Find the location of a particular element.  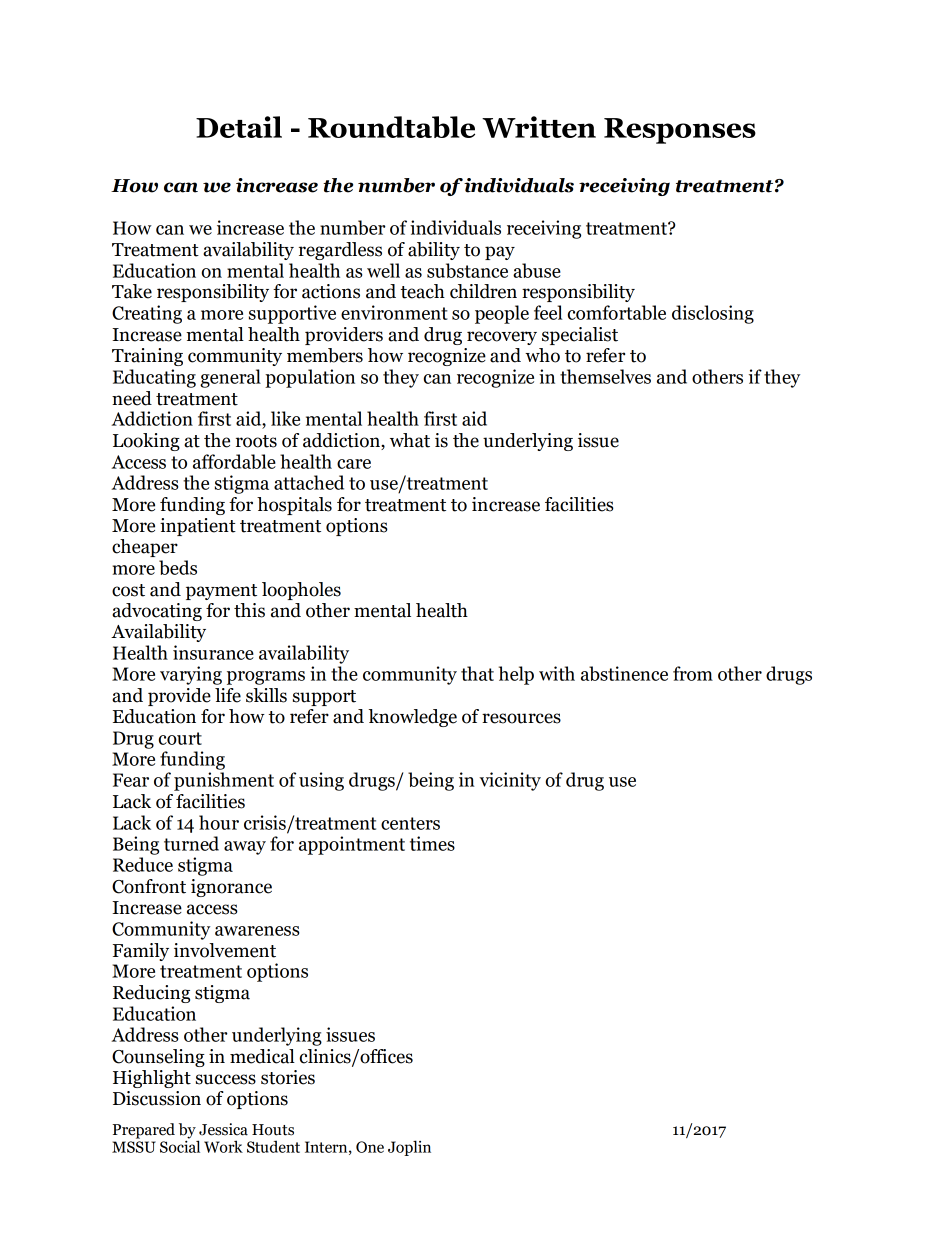

Detail is located at coordinates (239, 127).
